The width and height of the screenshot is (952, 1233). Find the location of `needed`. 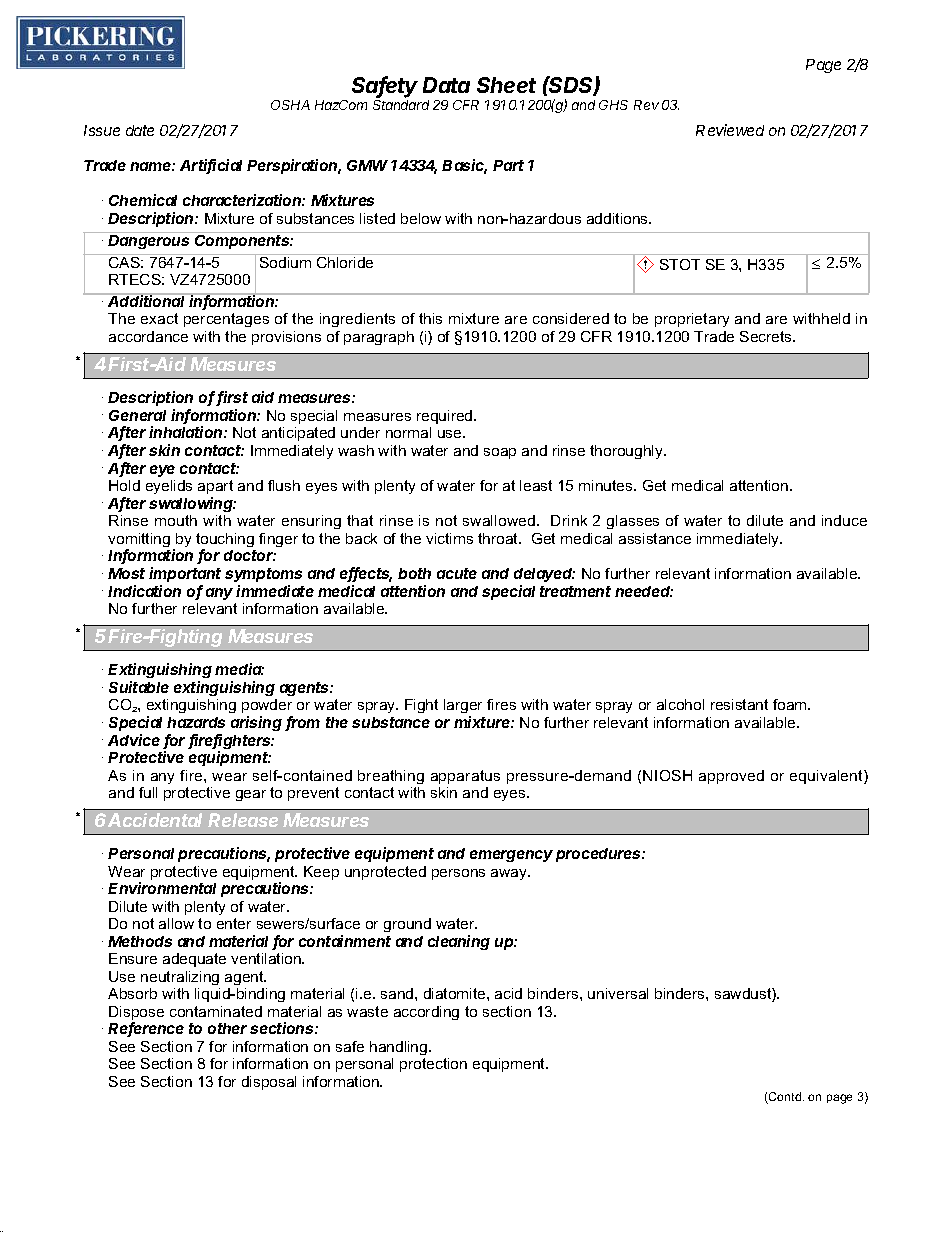

needed is located at coordinates (644, 591).
